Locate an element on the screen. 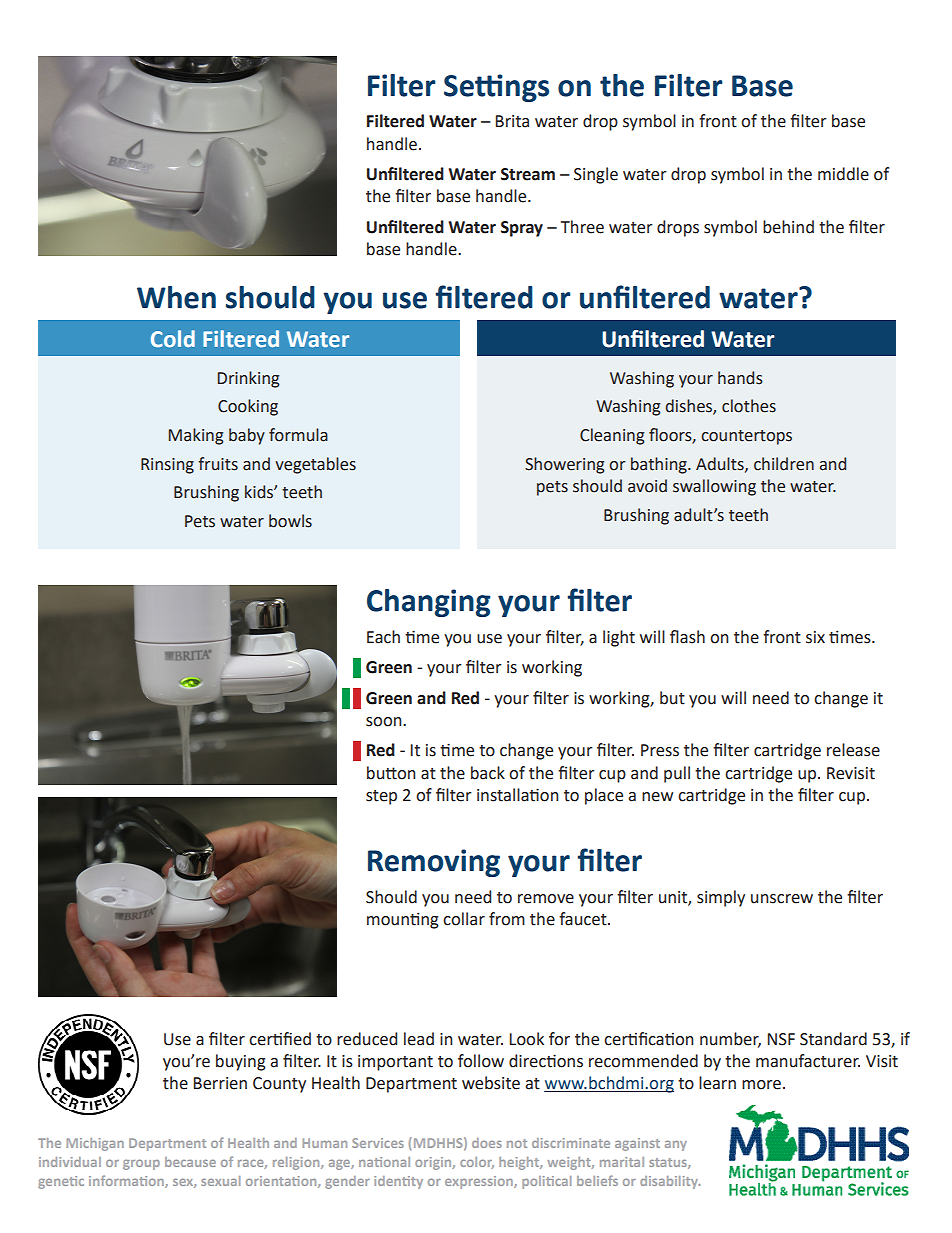  pull is located at coordinates (677, 774).
